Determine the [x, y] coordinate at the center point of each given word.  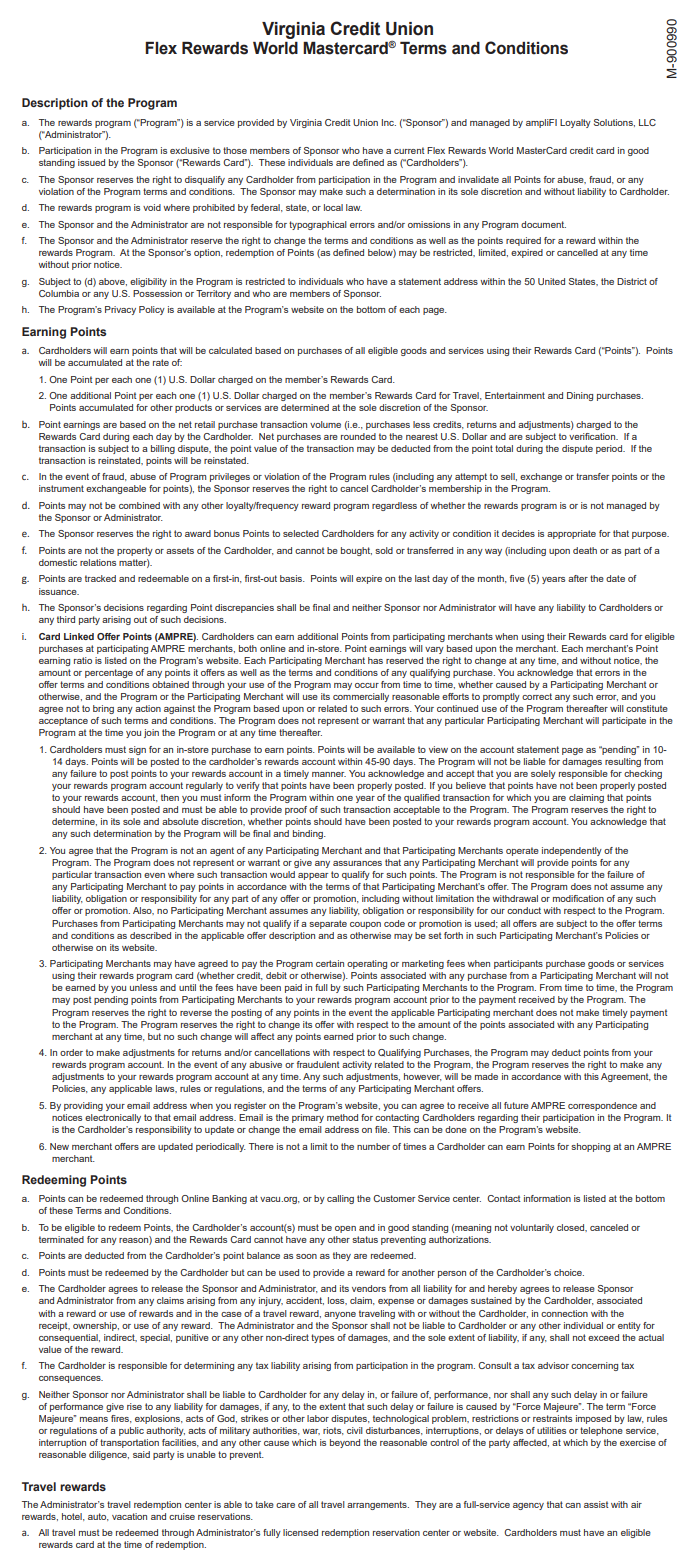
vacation [129, 1516]
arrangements [378, 1505]
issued [91, 162]
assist [596, 1504]
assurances [357, 863]
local [333, 207]
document [543, 224]
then [170, 797]
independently [572, 851]
